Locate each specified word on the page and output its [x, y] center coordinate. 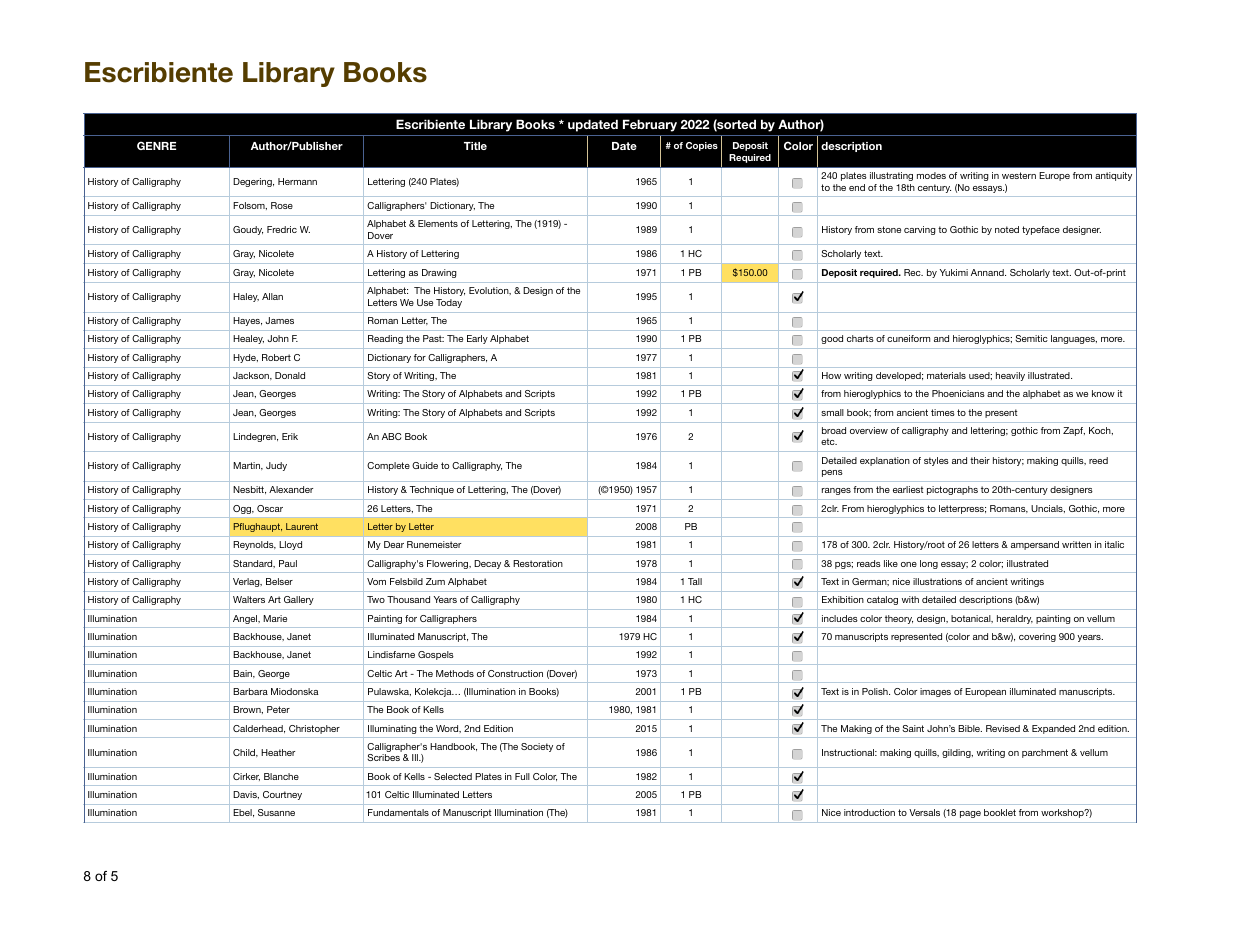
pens [832, 473]
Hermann [297, 181]
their [980, 460]
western [1019, 175]
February [650, 125]
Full [522, 776]
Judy [276, 466]
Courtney [282, 795]
